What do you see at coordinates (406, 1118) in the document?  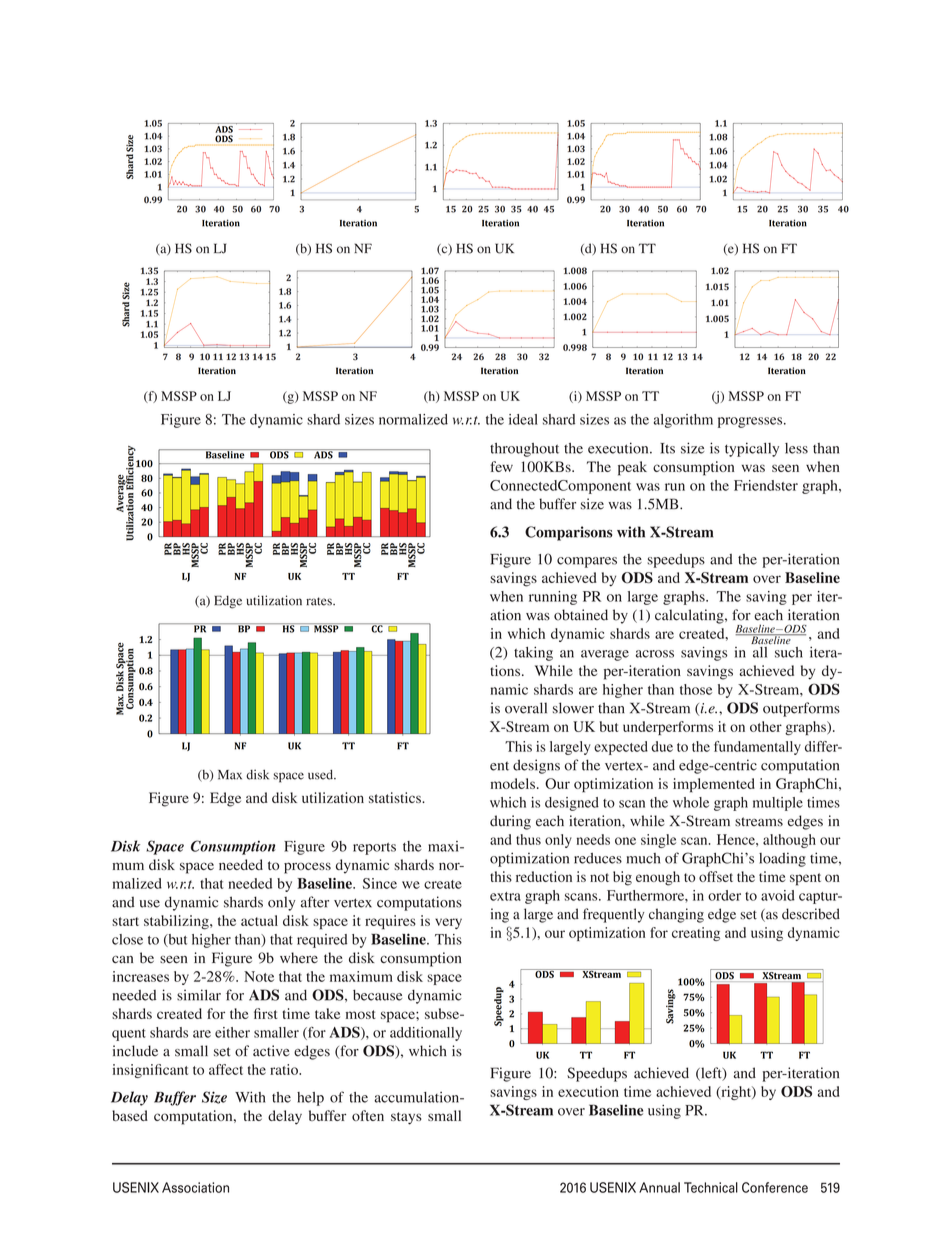 I see `stays` at bounding box center [406, 1118].
